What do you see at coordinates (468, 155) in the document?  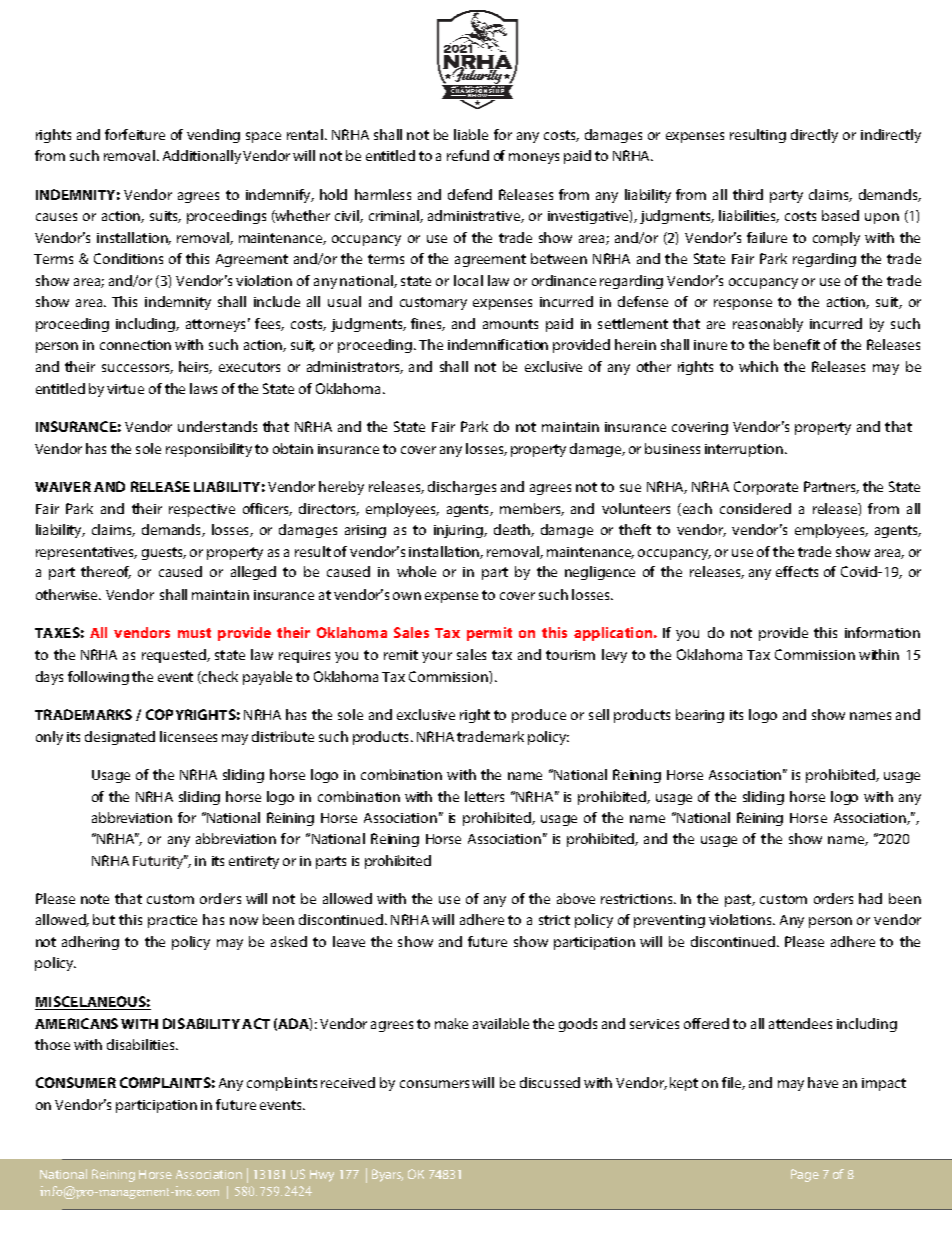 I see `refund` at bounding box center [468, 155].
